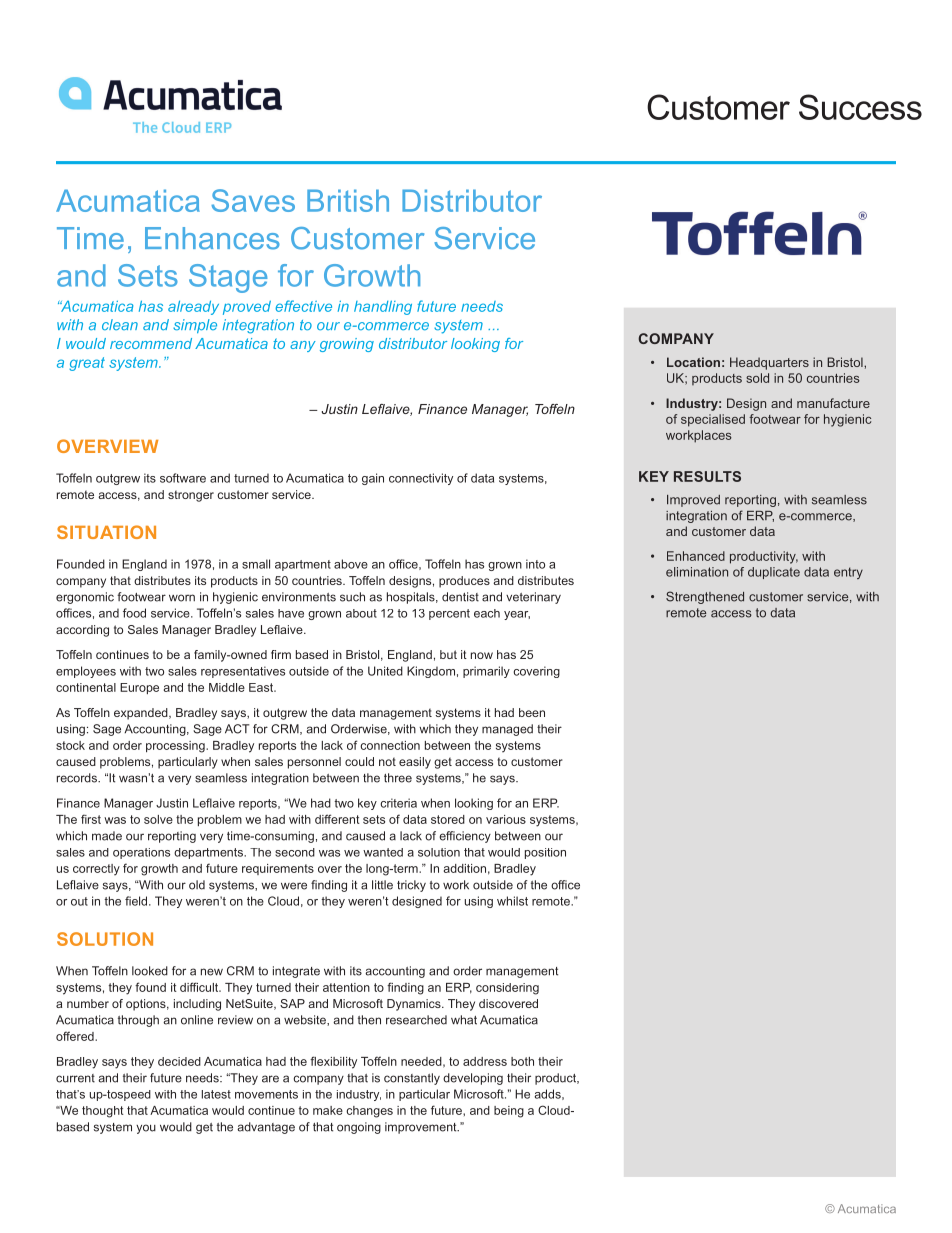 The image size is (952, 1233). I want to click on British, so click(348, 200).
